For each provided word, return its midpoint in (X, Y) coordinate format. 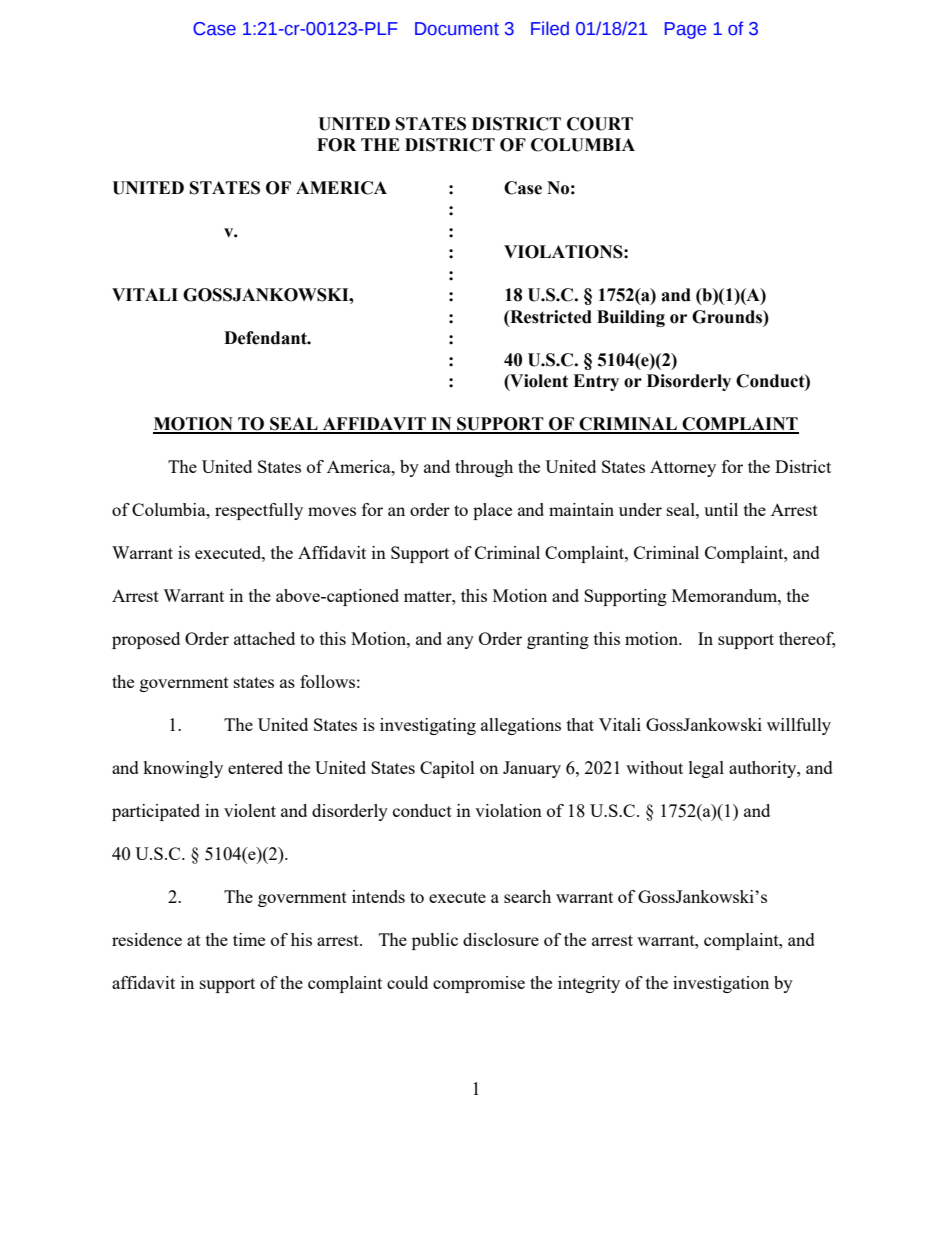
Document (457, 29)
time (249, 939)
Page (685, 30)
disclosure (501, 939)
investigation (721, 984)
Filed (550, 28)
